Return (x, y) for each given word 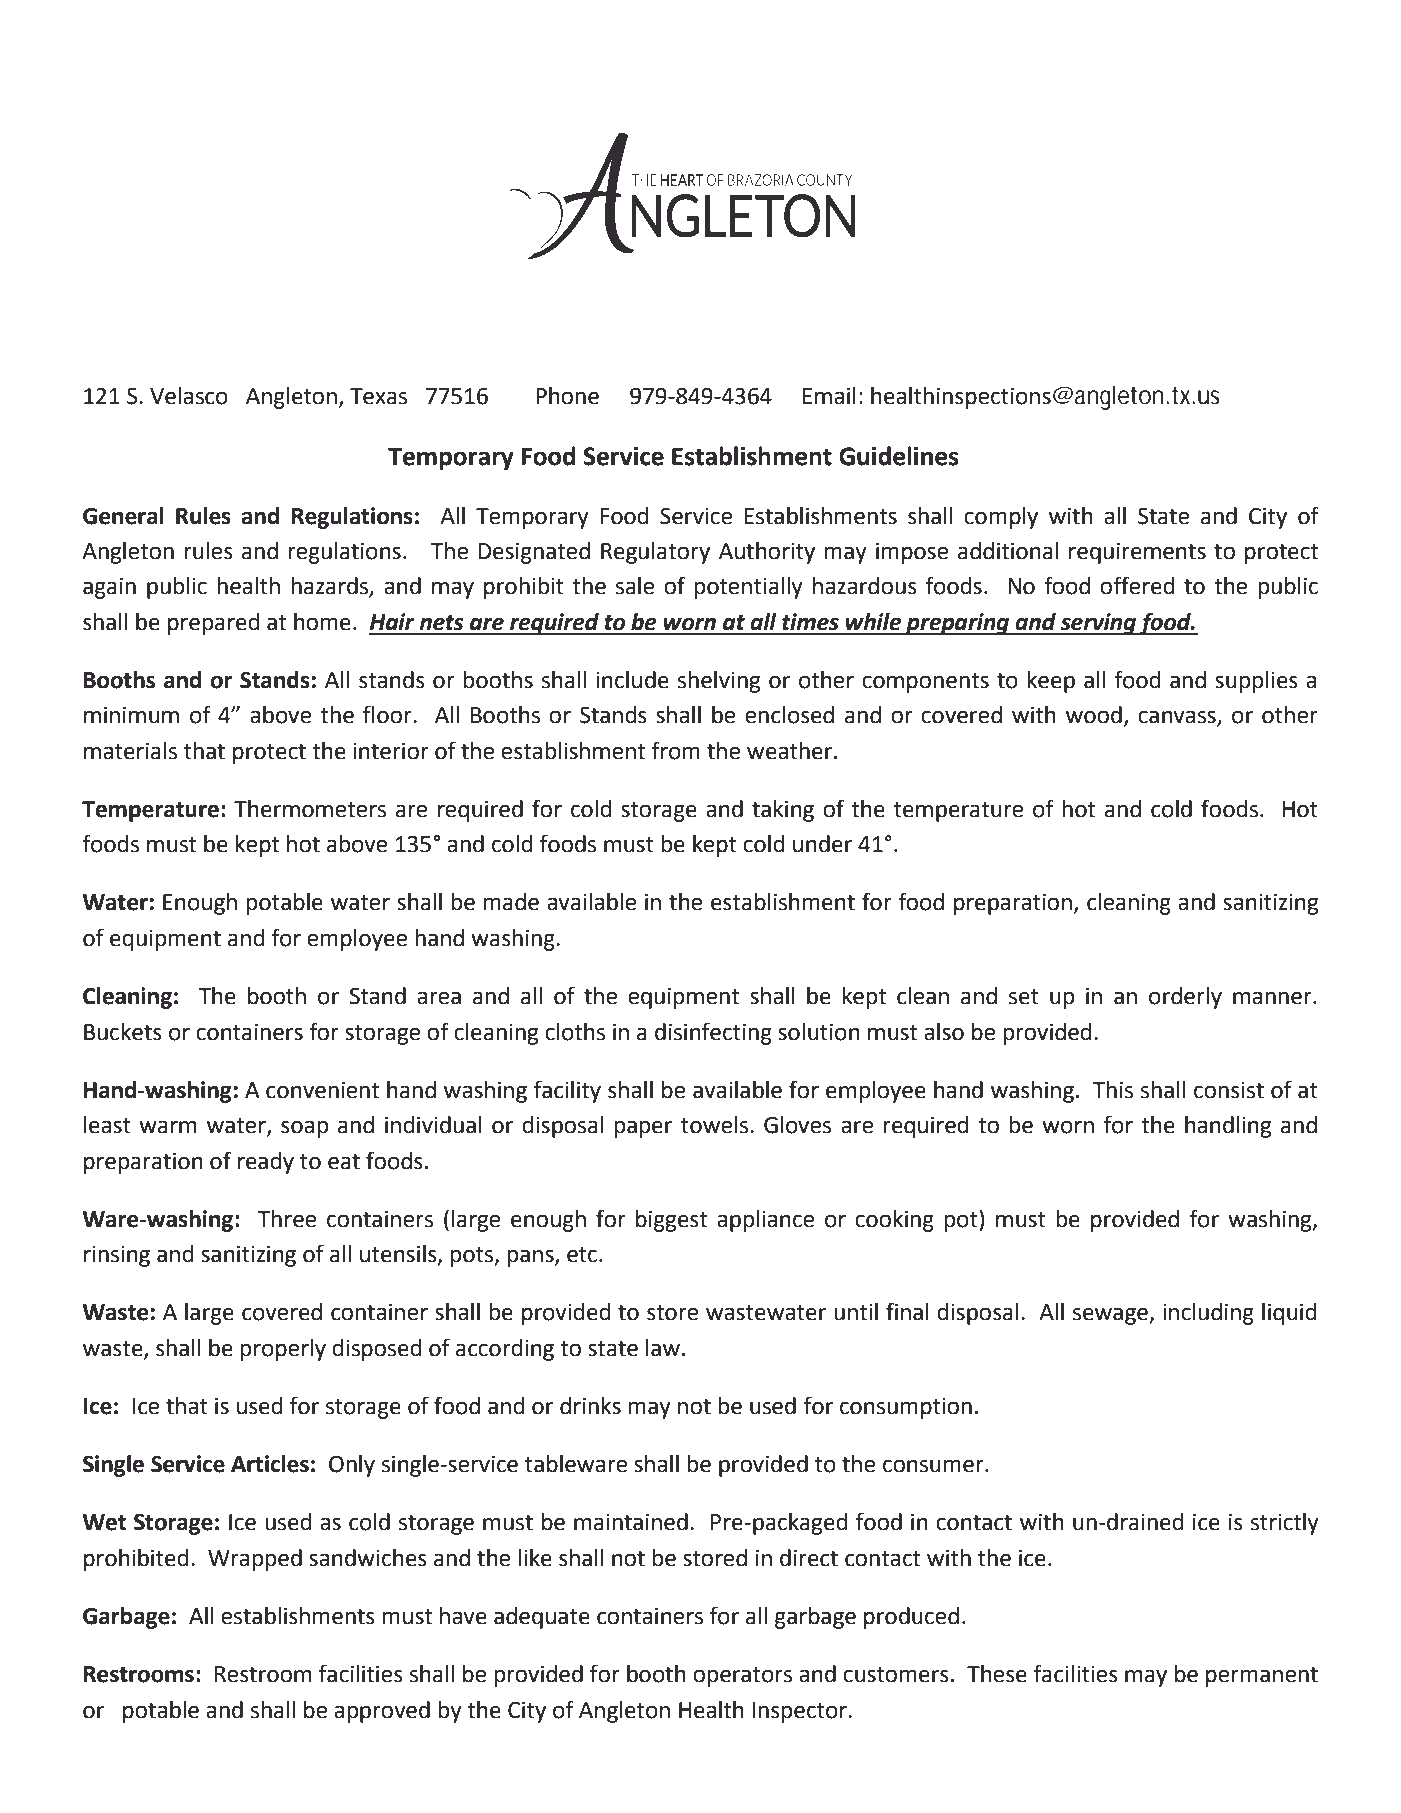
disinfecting (713, 1033)
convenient (322, 1090)
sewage (1111, 1316)
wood (1094, 715)
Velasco (189, 396)
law (663, 1348)
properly (283, 1350)
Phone (567, 396)
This (1112, 1090)
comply (1001, 518)
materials (130, 751)
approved (382, 1712)
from (675, 750)
